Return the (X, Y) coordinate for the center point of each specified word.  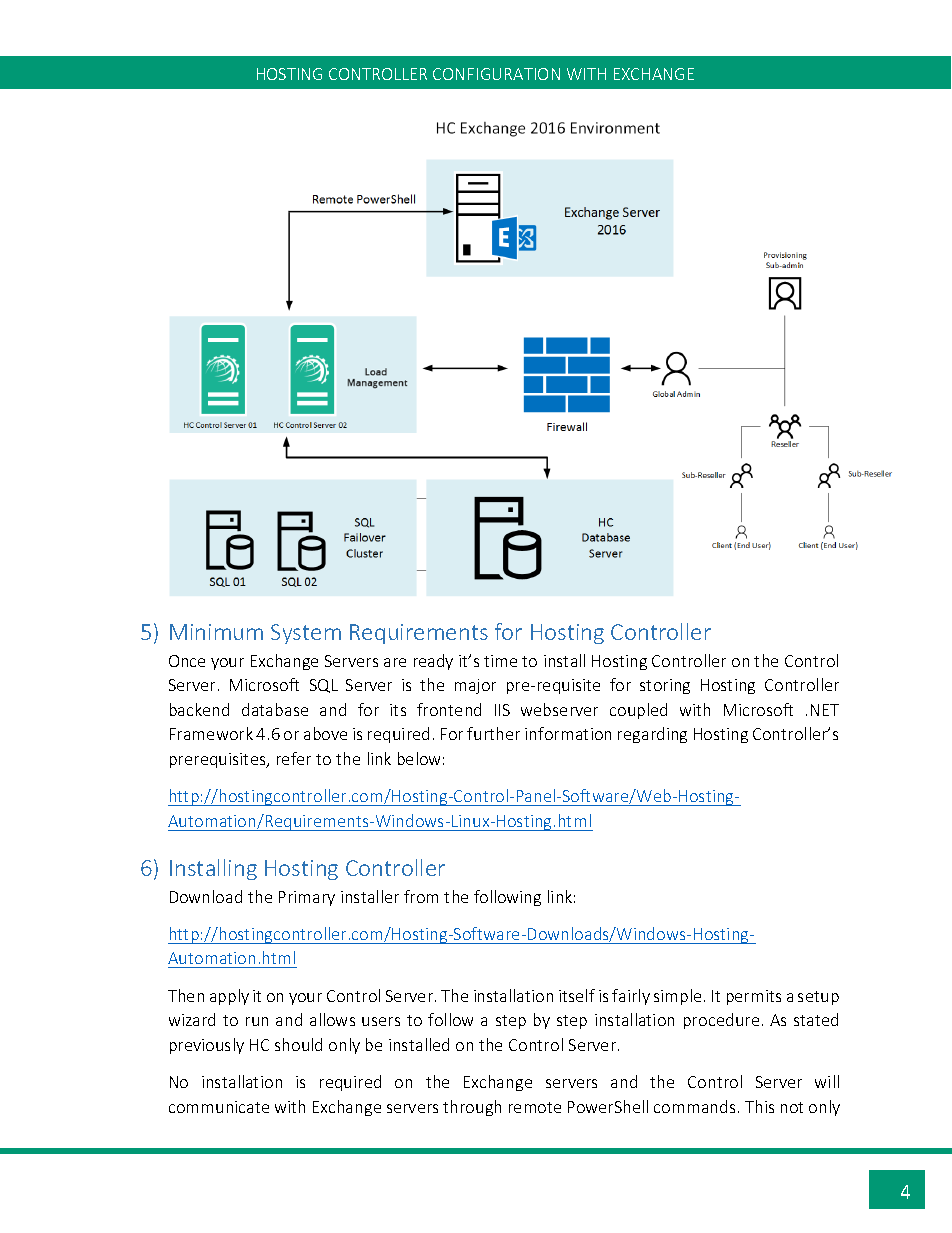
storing (665, 686)
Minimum (216, 632)
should (298, 1044)
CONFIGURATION (496, 74)
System (306, 634)
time (500, 661)
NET (825, 710)
